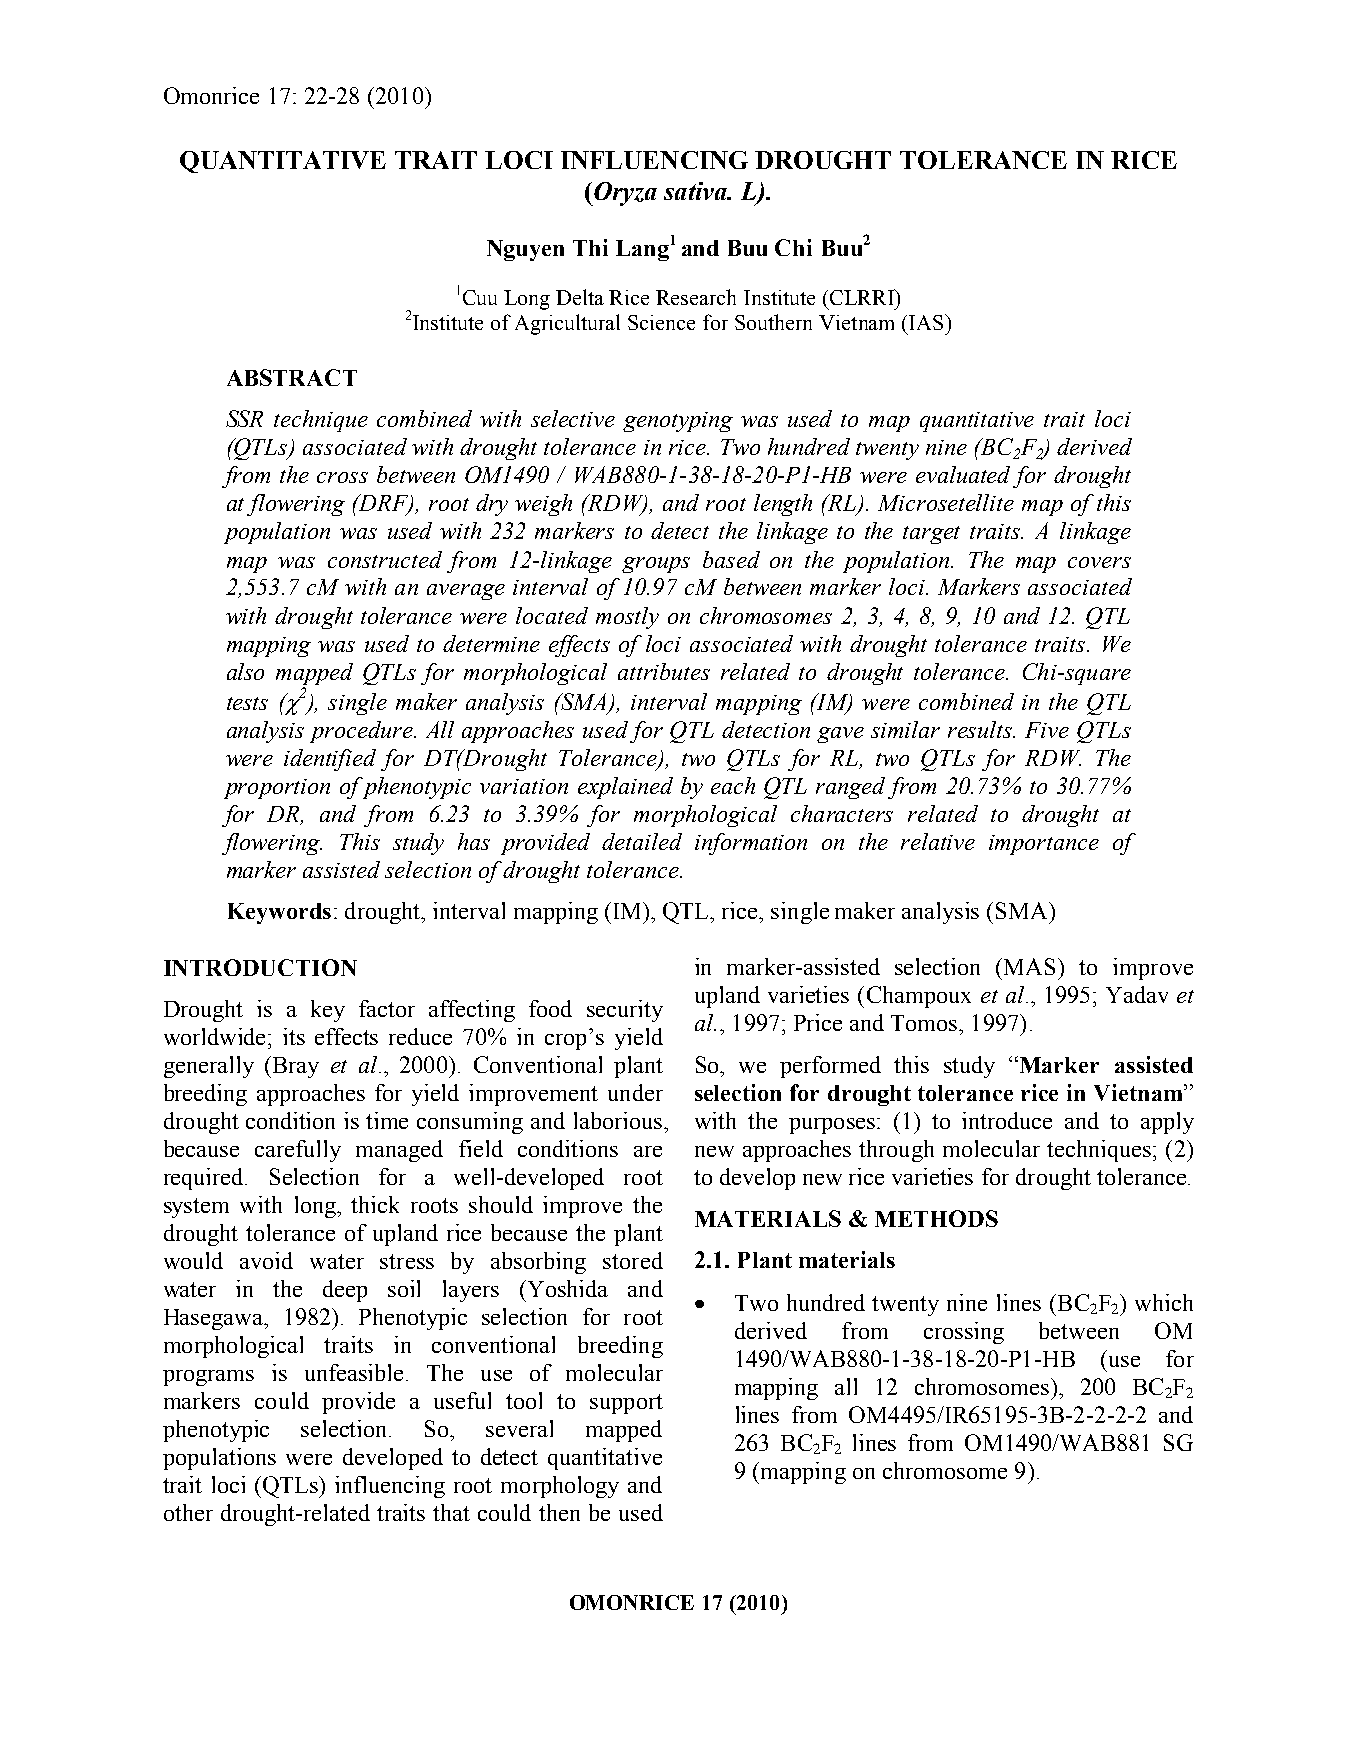 The image size is (1357, 1756). Describe the element at coordinates (927, 322) in the screenshot. I see `IAS` at that location.
